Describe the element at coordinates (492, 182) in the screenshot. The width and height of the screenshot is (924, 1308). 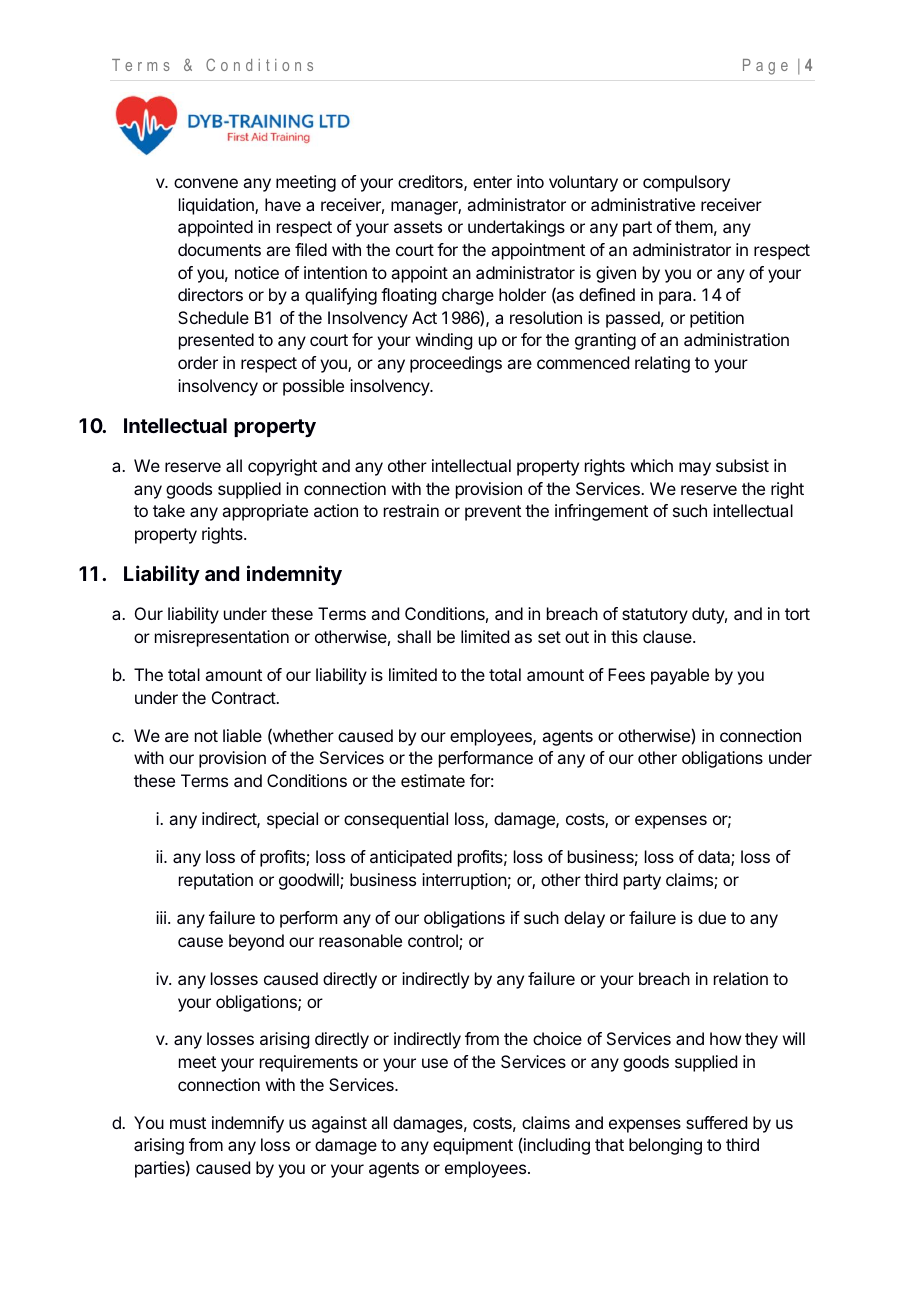
I see `enter` at that location.
